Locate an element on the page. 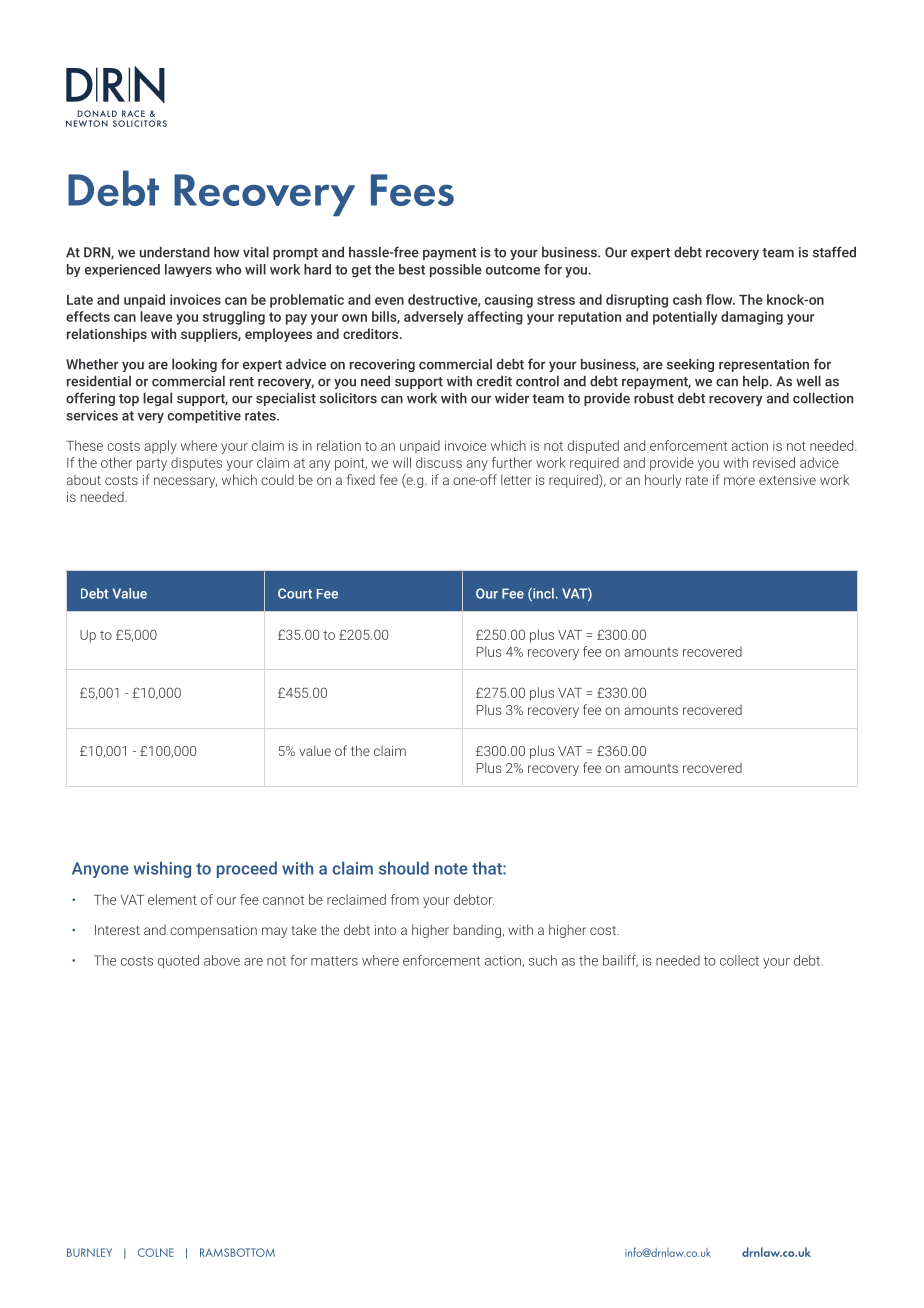 The height and width of the page is (1308, 924). such is located at coordinates (543, 960).
